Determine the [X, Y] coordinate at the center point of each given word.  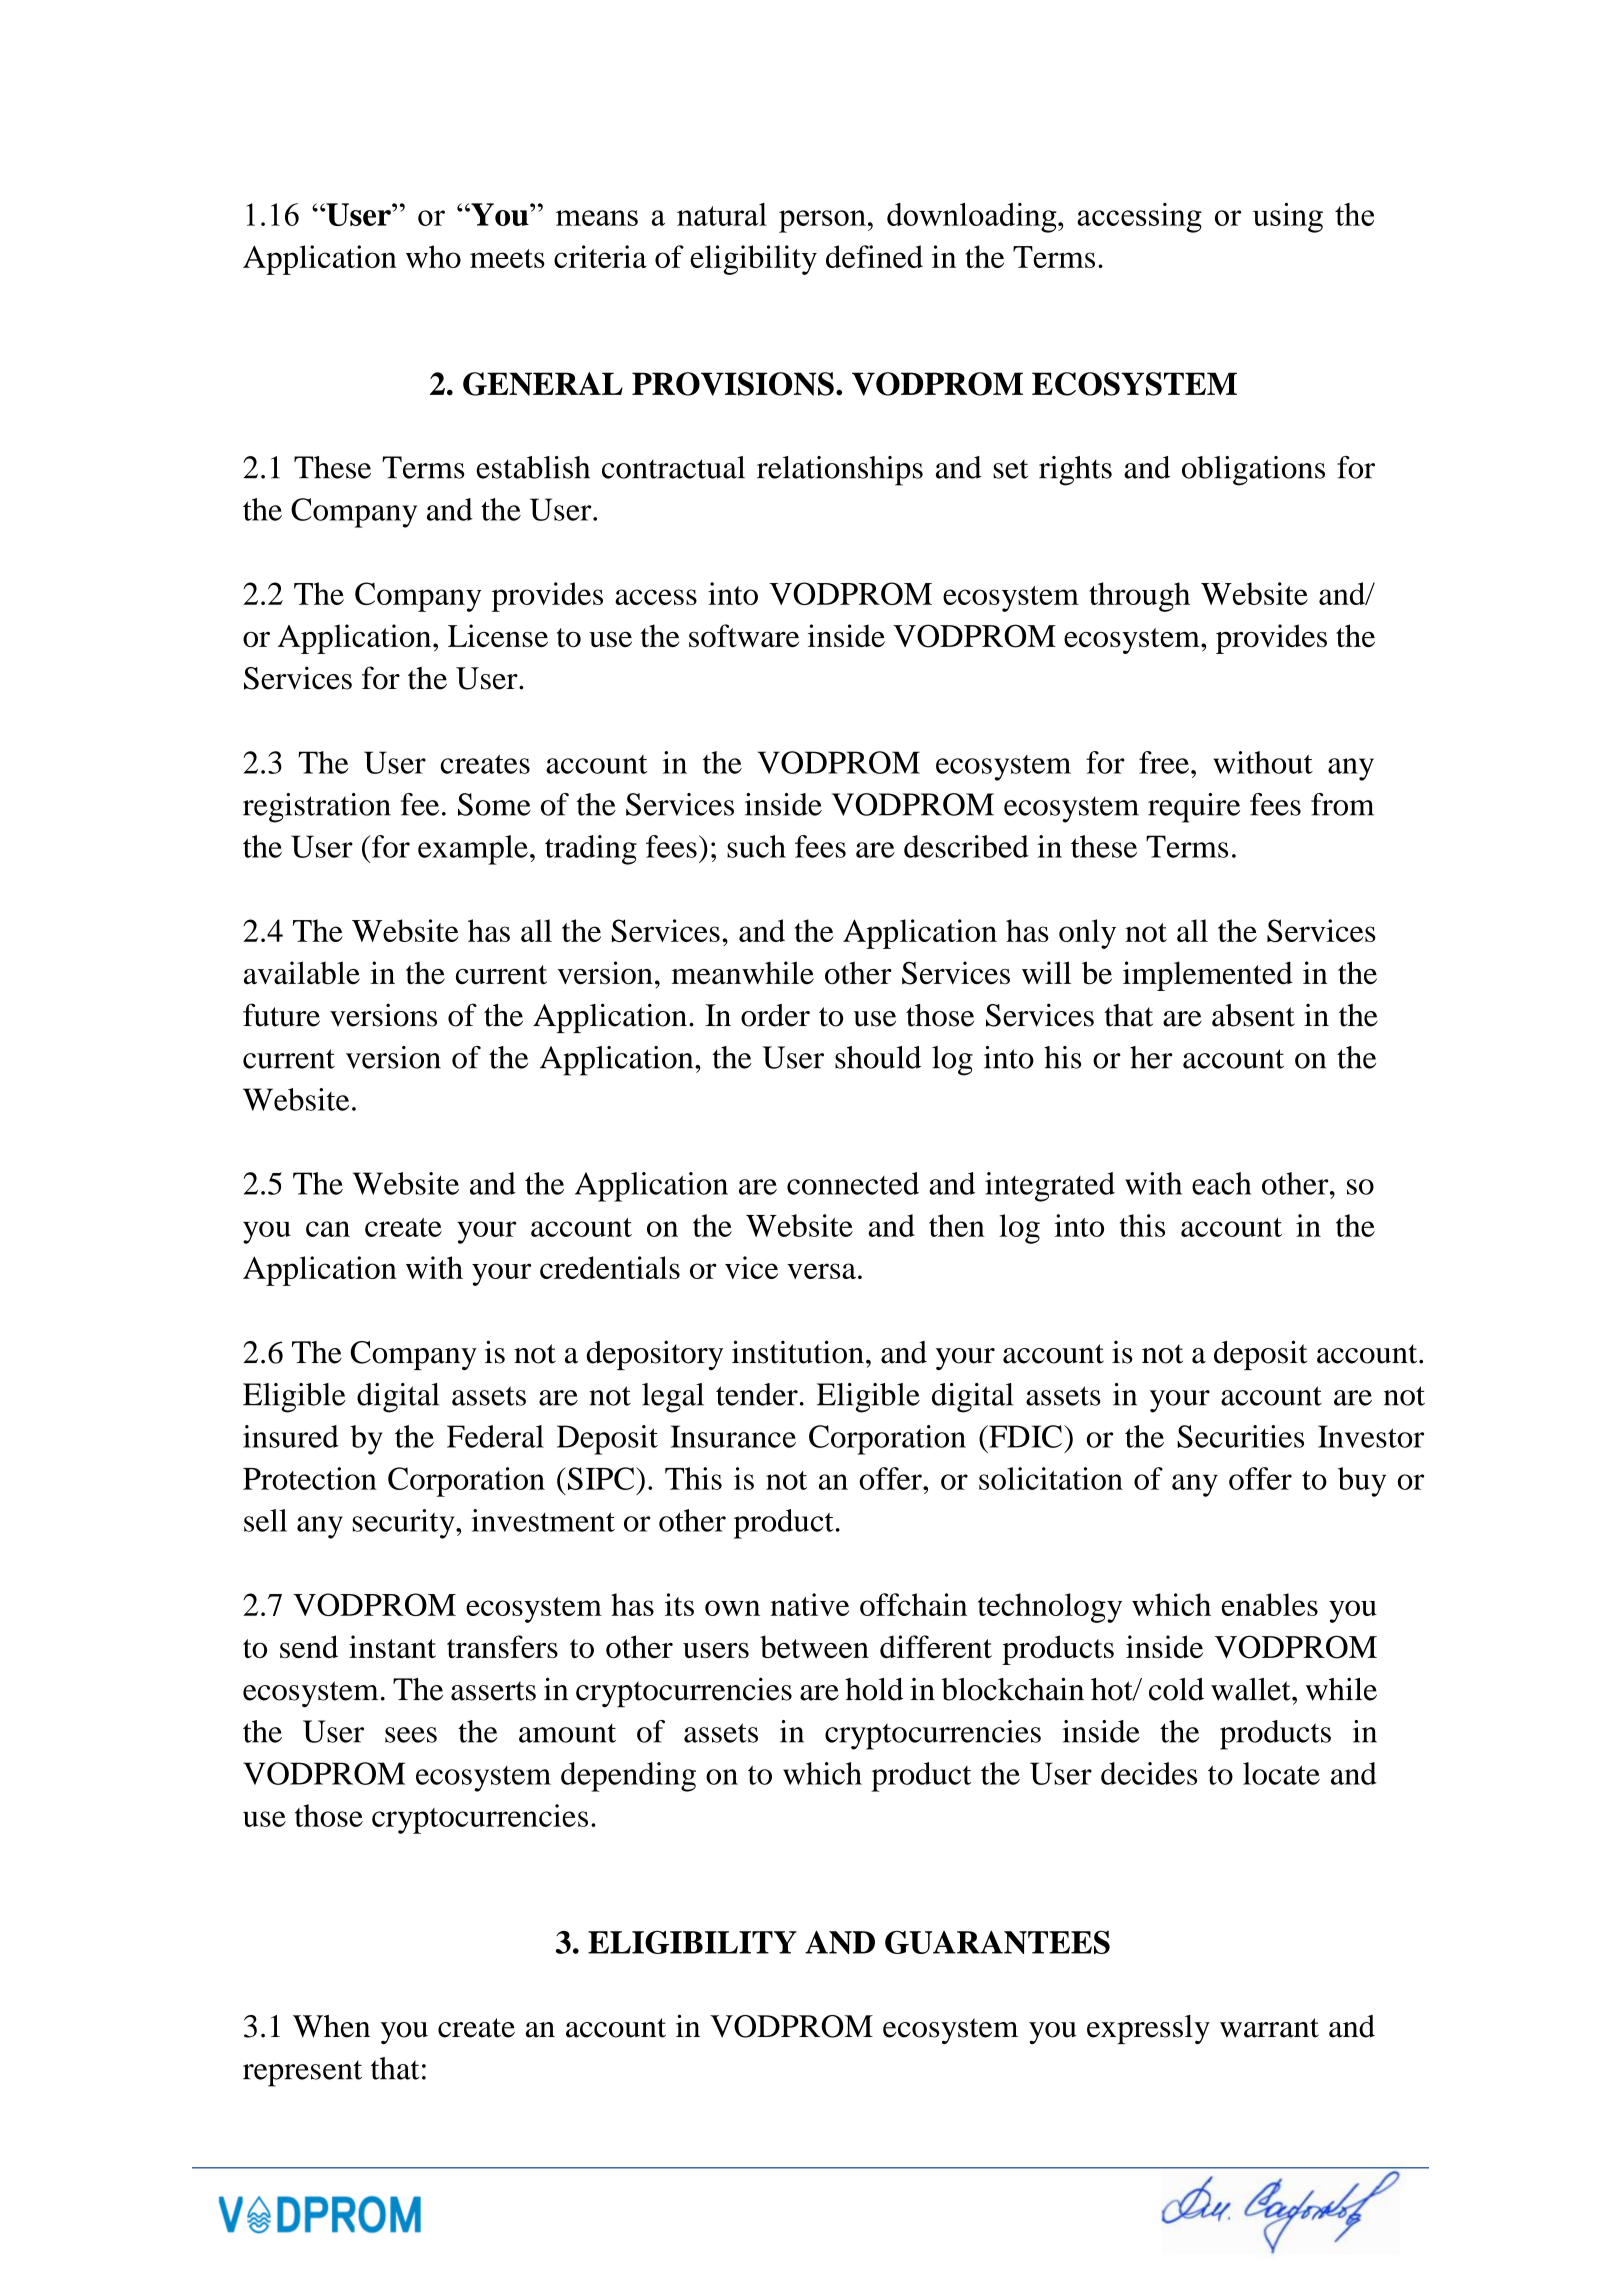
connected [853, 1183]
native [809, 1604]
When [331, 2026]
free [1164, 762]
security [404, 1524]
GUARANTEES [997, 1942]
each [1221, 1183]
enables [1270, 1604]
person [822, 221]
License [498, 635]
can [328, 1229]
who [433, 256]
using [1288, 218]
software [744, 635]
